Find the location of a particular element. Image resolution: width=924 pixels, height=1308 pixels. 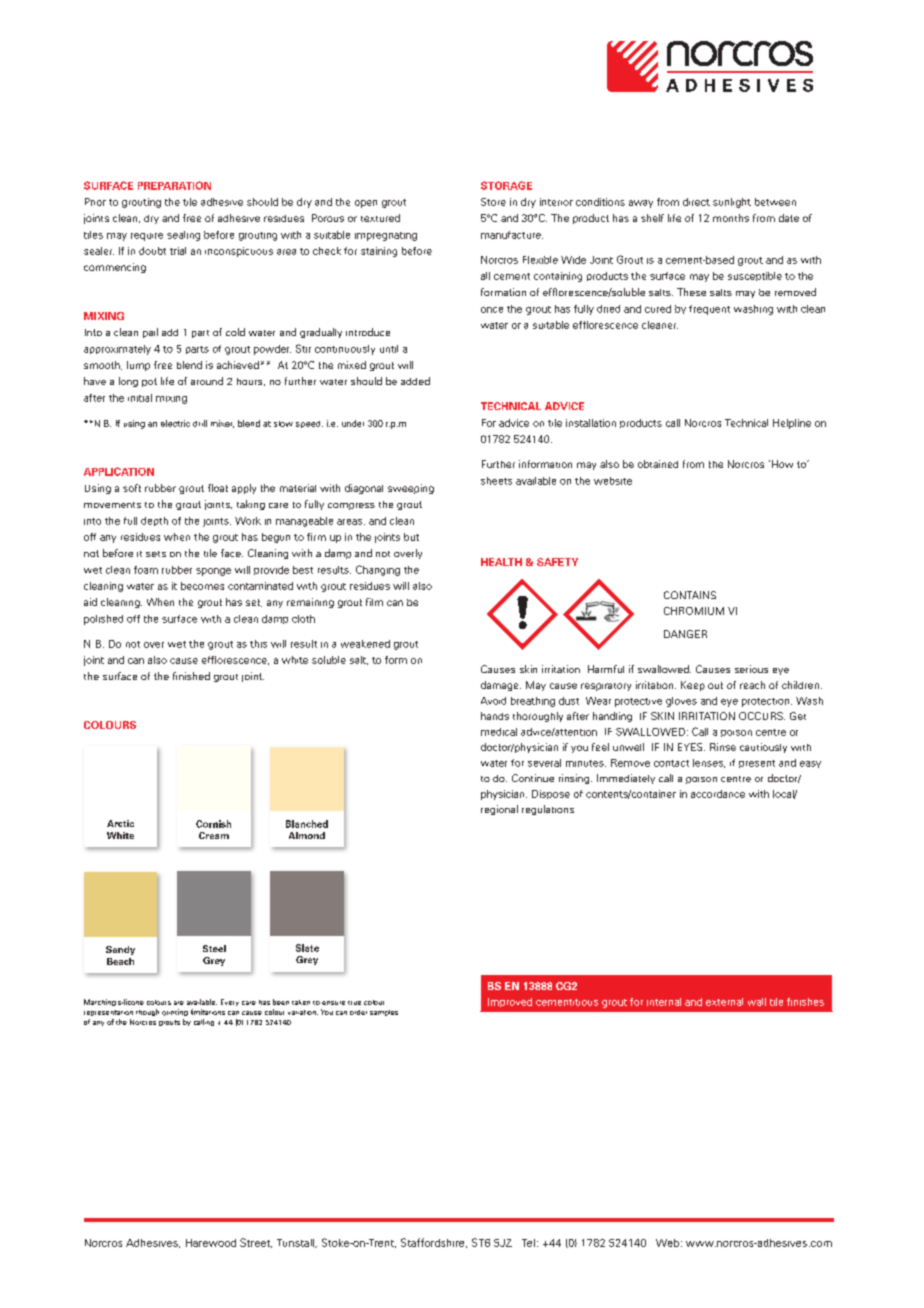

Steel is located at coordinates (214, 948).
